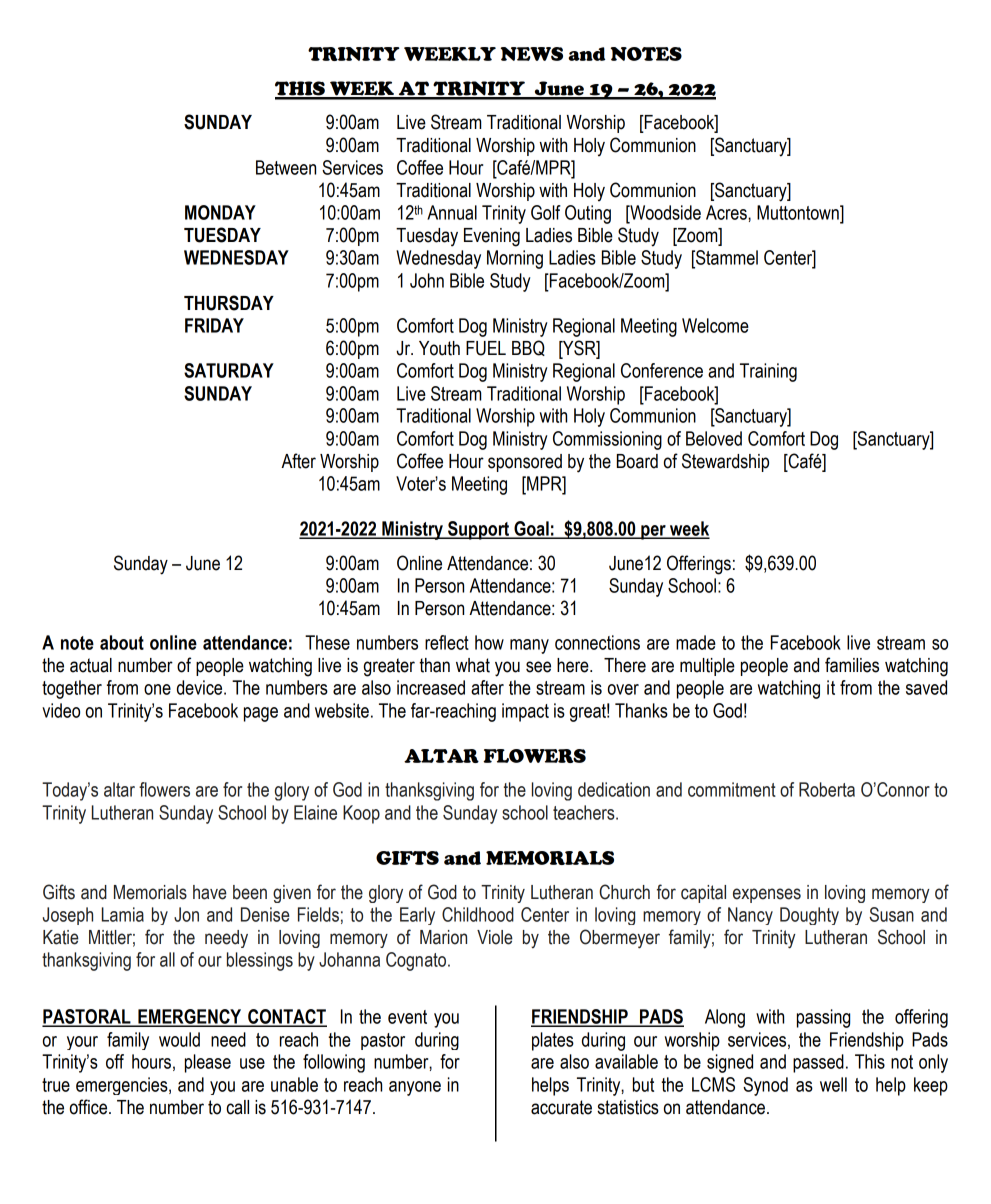 Image resolution: width=991 pixels, height=1204 pixels. I want to click on Acres, so click(727, 212).
